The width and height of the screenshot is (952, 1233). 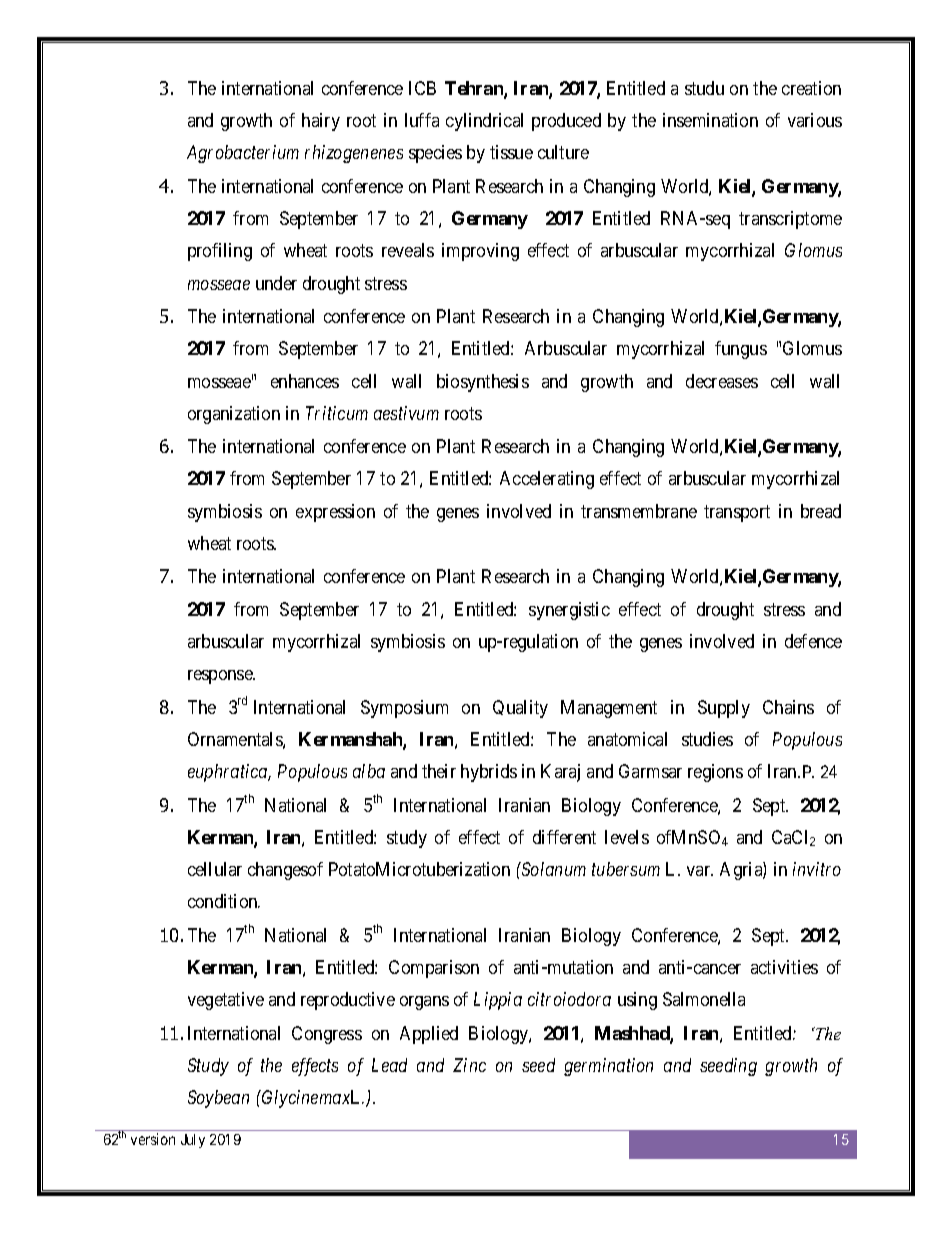 I want to click on insemination, so click(x=710, y=120).
